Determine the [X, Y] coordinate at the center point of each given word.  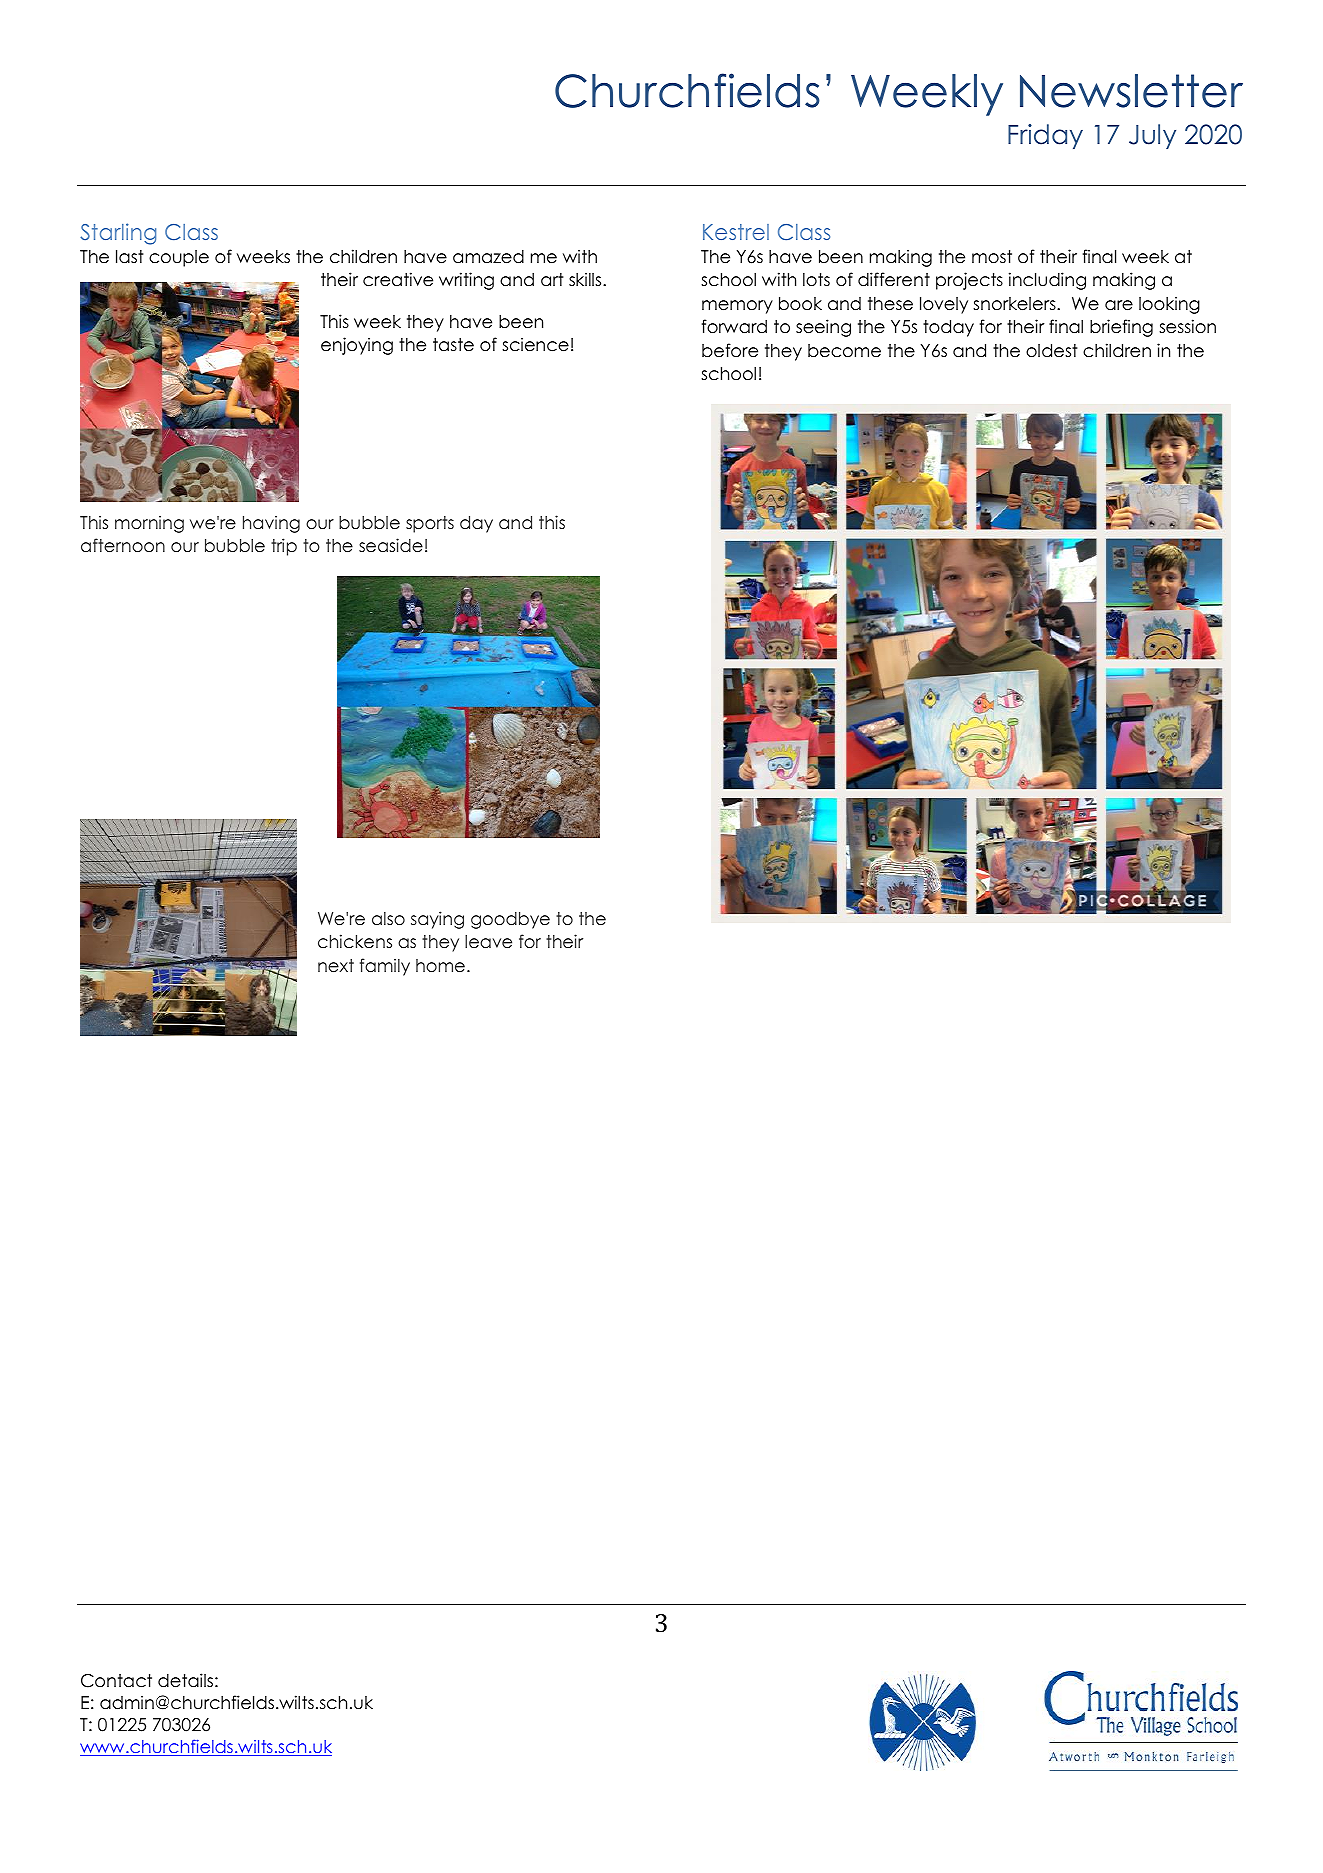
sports [430, 524]
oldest [1052, 351]
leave [488, 942]
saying [437, 920]
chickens [355, 941]
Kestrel [736, 232]
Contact [116, 1681]
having [271, 524]
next [336, 966]
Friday [1045, 136]
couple [179, 258]
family [385, 967]
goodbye [510, 920]
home [440, 966]
